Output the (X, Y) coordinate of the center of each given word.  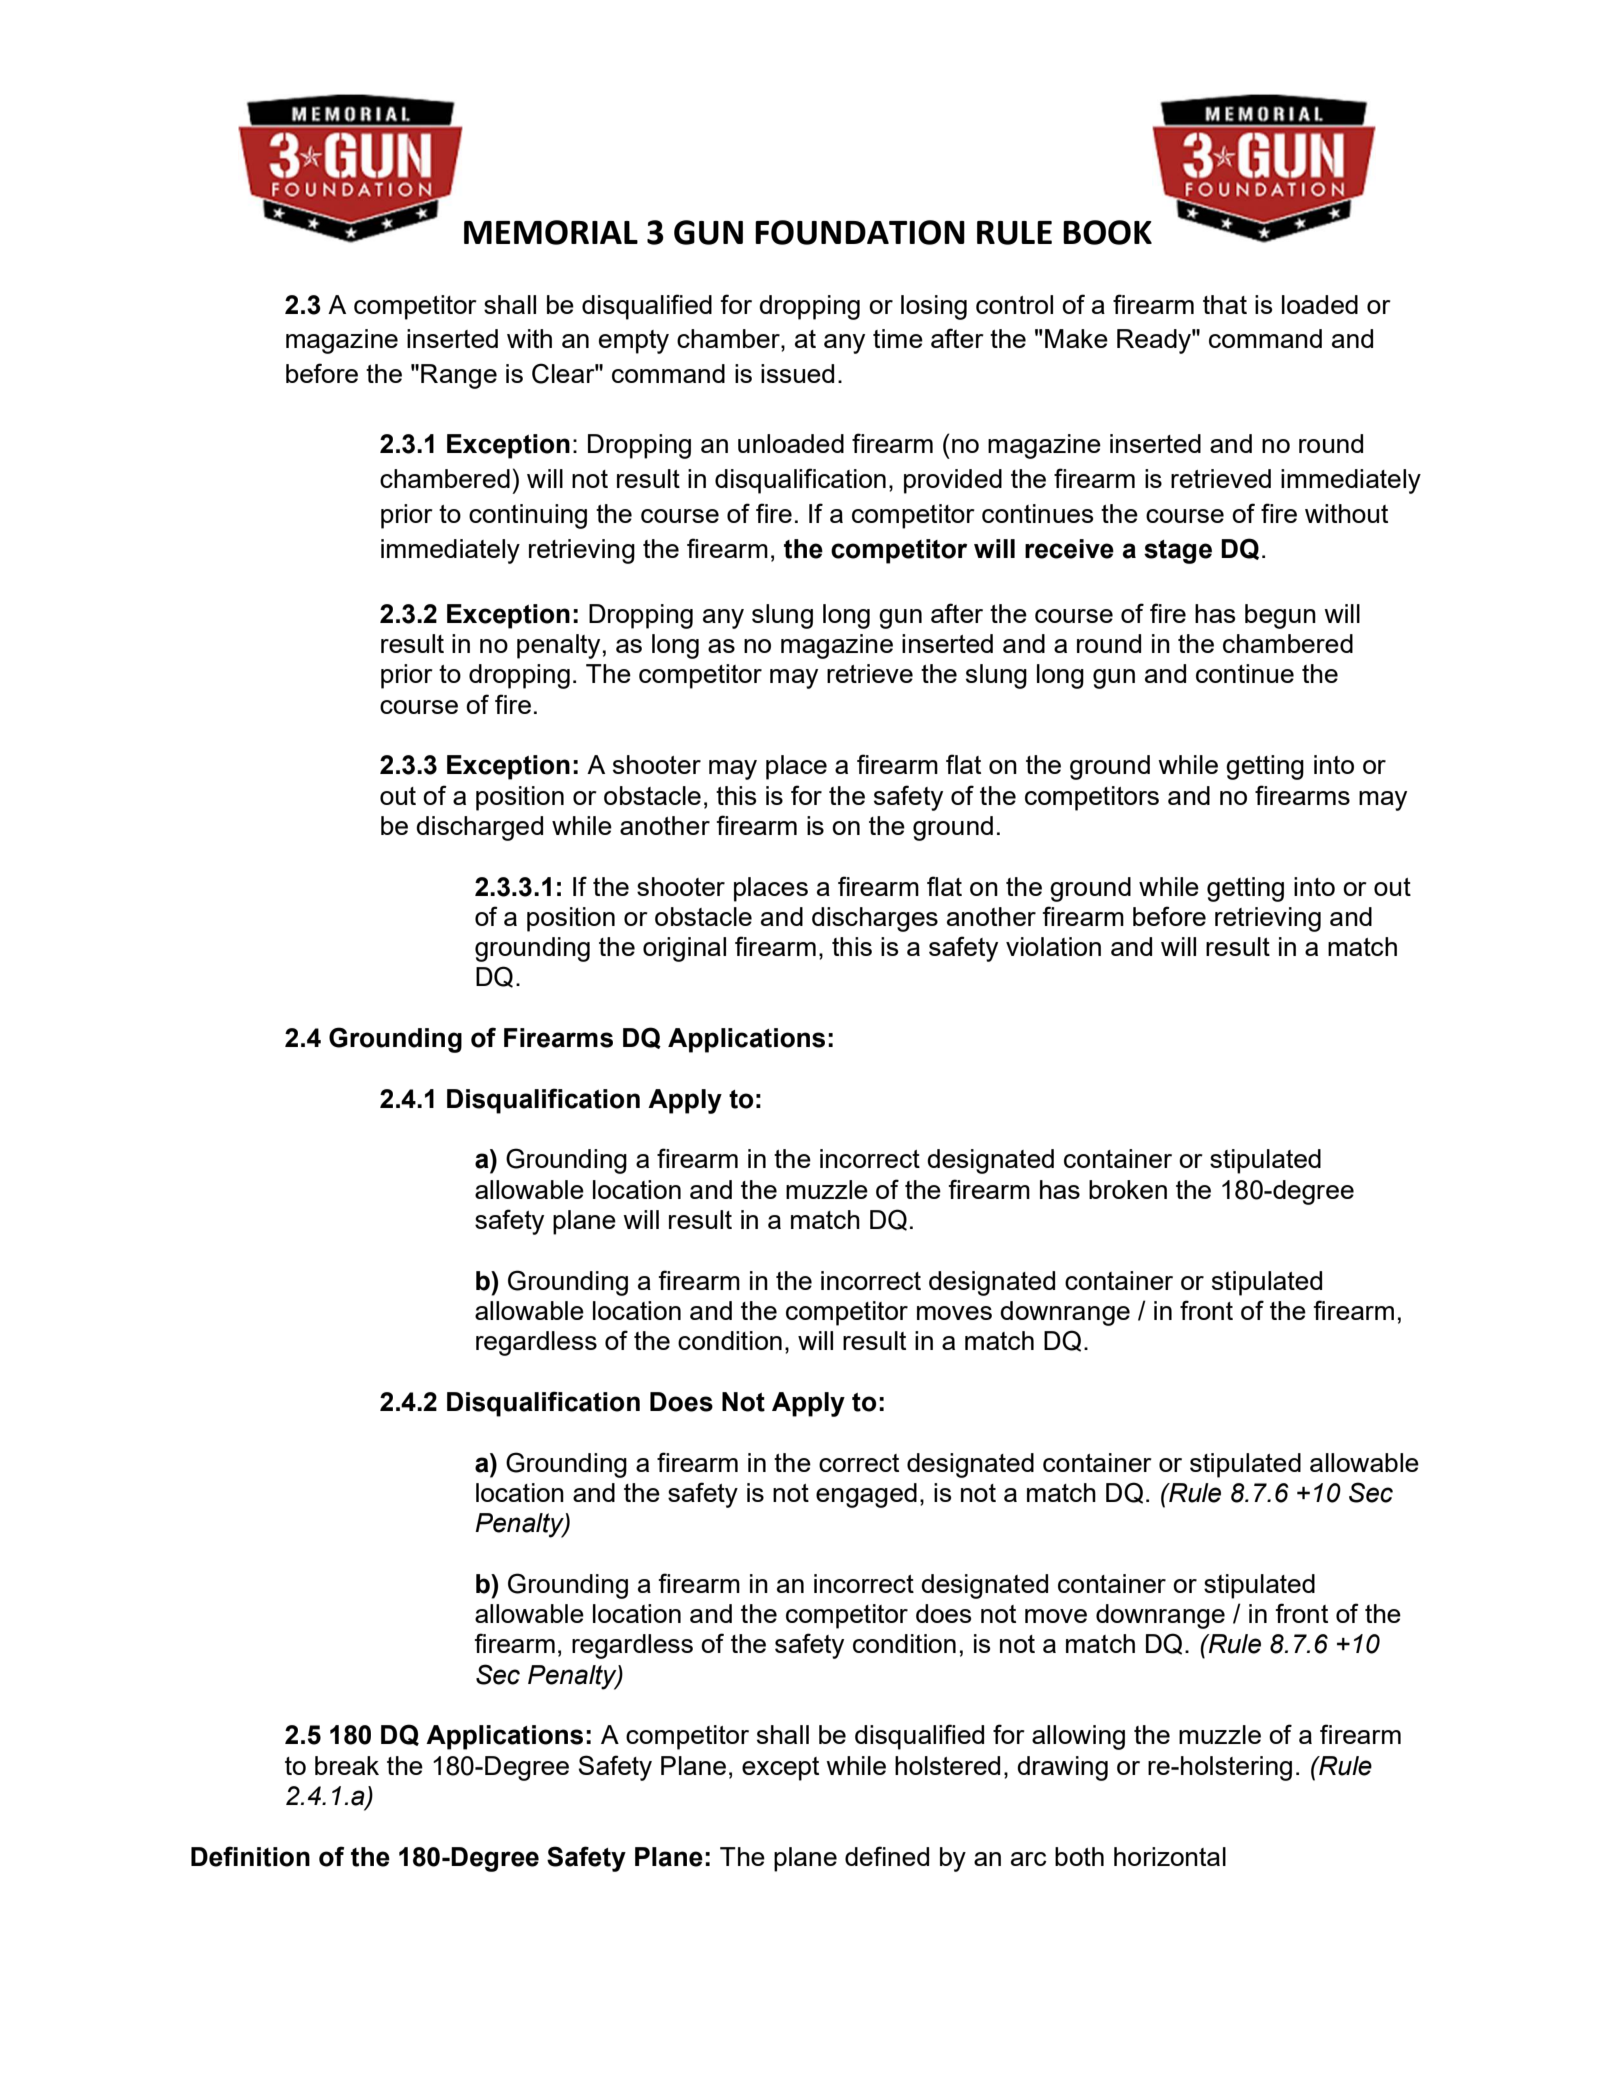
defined (887, 1856)
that (1225, 304)
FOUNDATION (860, 232)
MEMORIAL (551, 232)
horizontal (1170, 1856)
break (347, 1765)
